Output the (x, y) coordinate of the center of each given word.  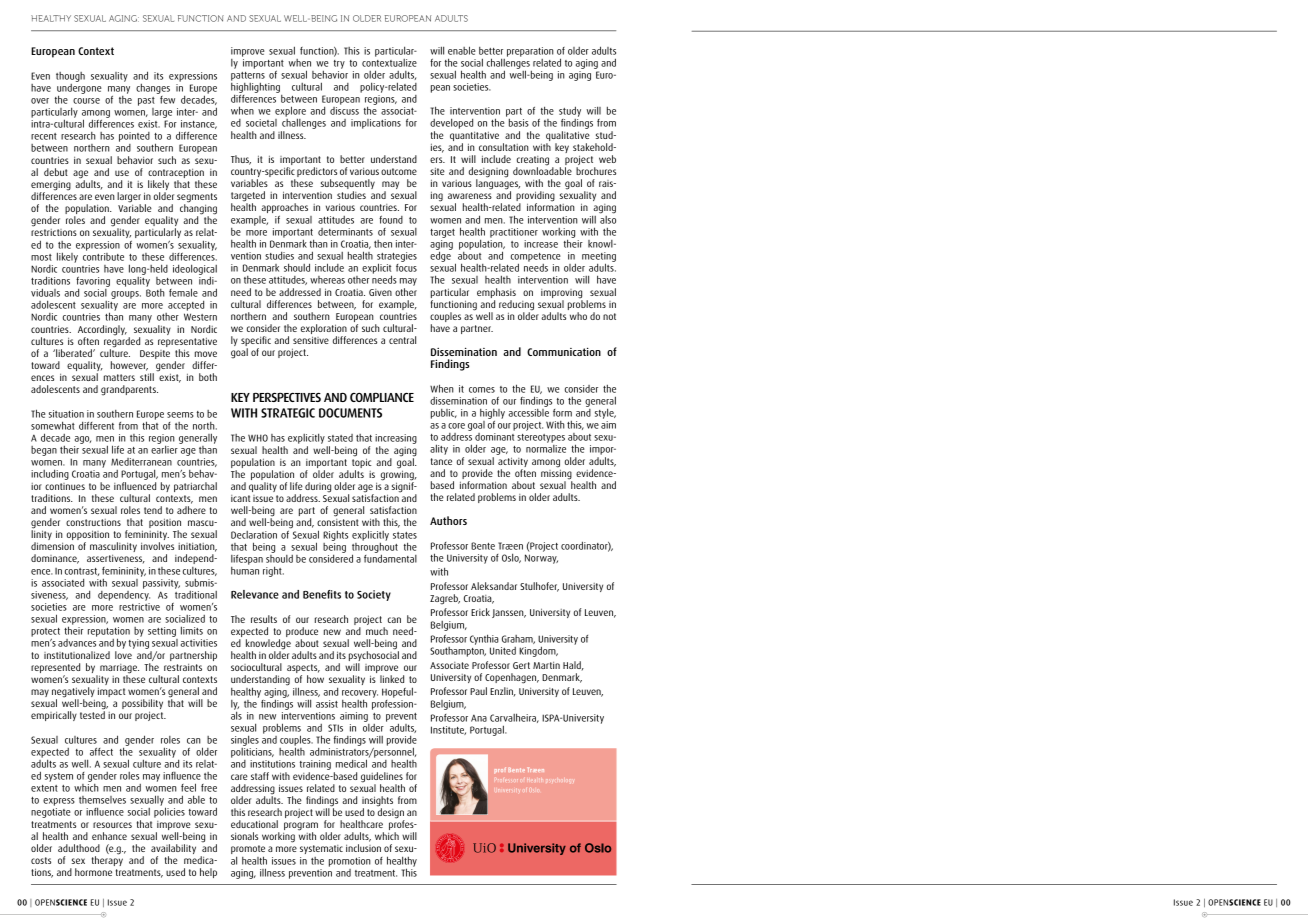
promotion (350, 862)
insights (377, 802)
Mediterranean (141, 462)
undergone (79, 88)
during (318, 487)
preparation (530, 52)
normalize (546, 447)
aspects (303, 670)
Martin (546, 665)
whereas (327, 280)
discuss (344, 109)
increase (541, 244)
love (123, 655)
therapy (107, 860)
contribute (103, 255)
